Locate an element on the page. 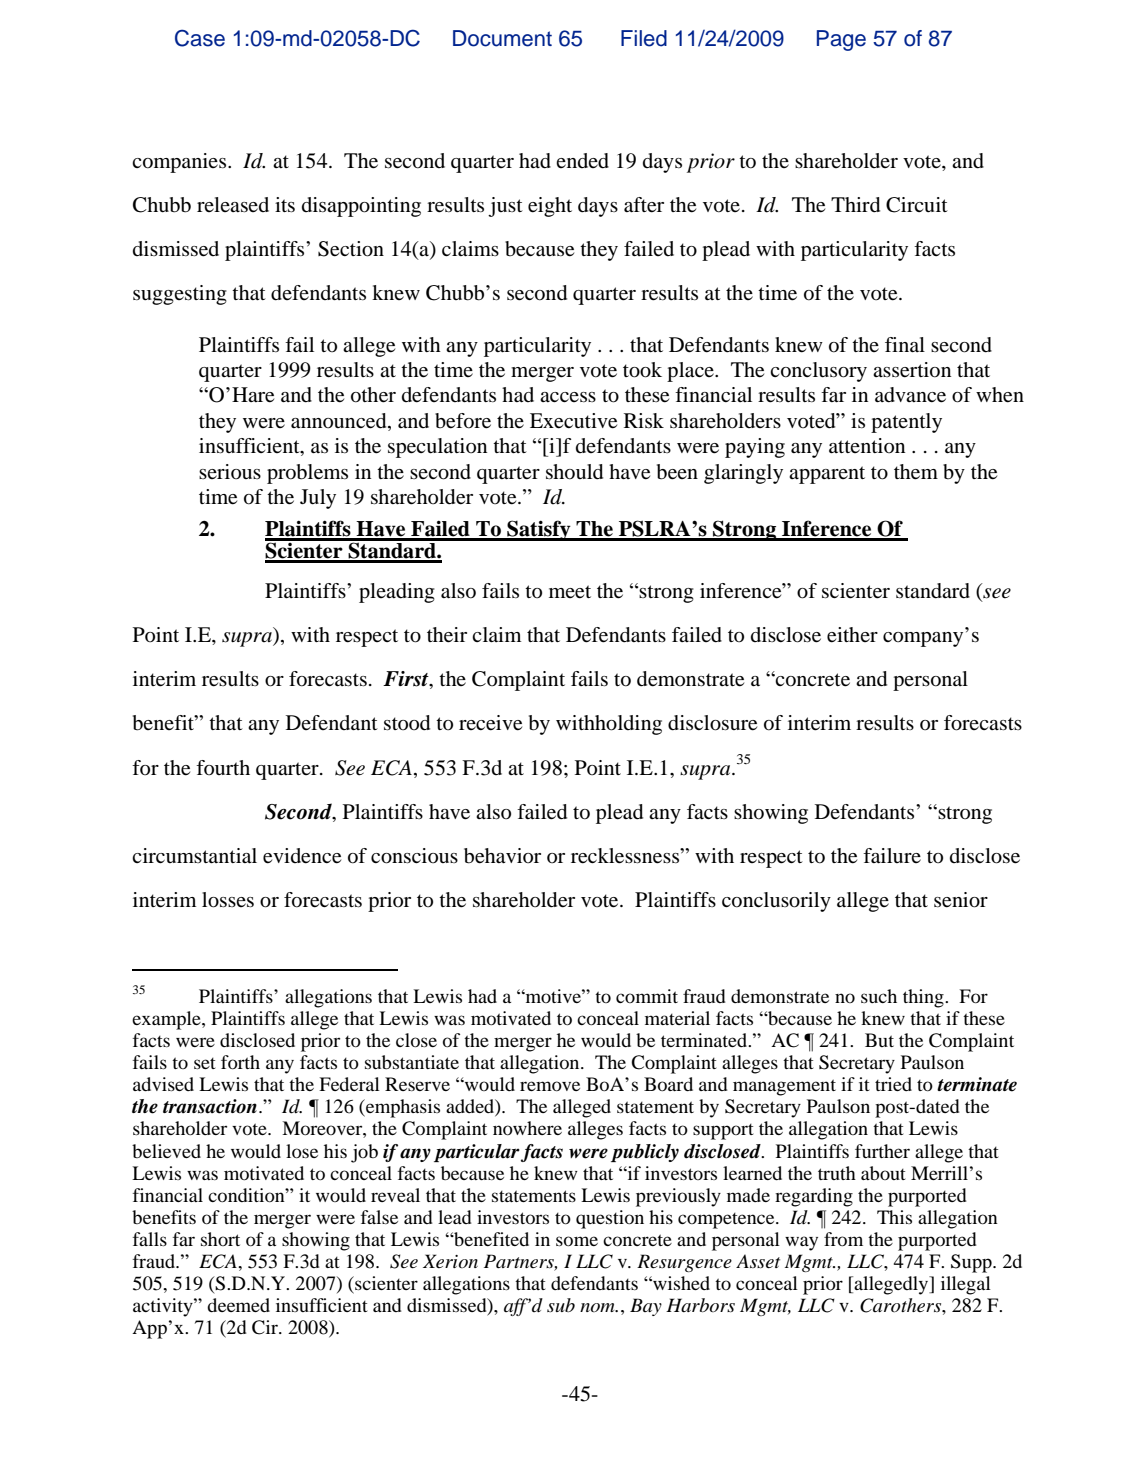  should is located at coordinates (574, 472).
